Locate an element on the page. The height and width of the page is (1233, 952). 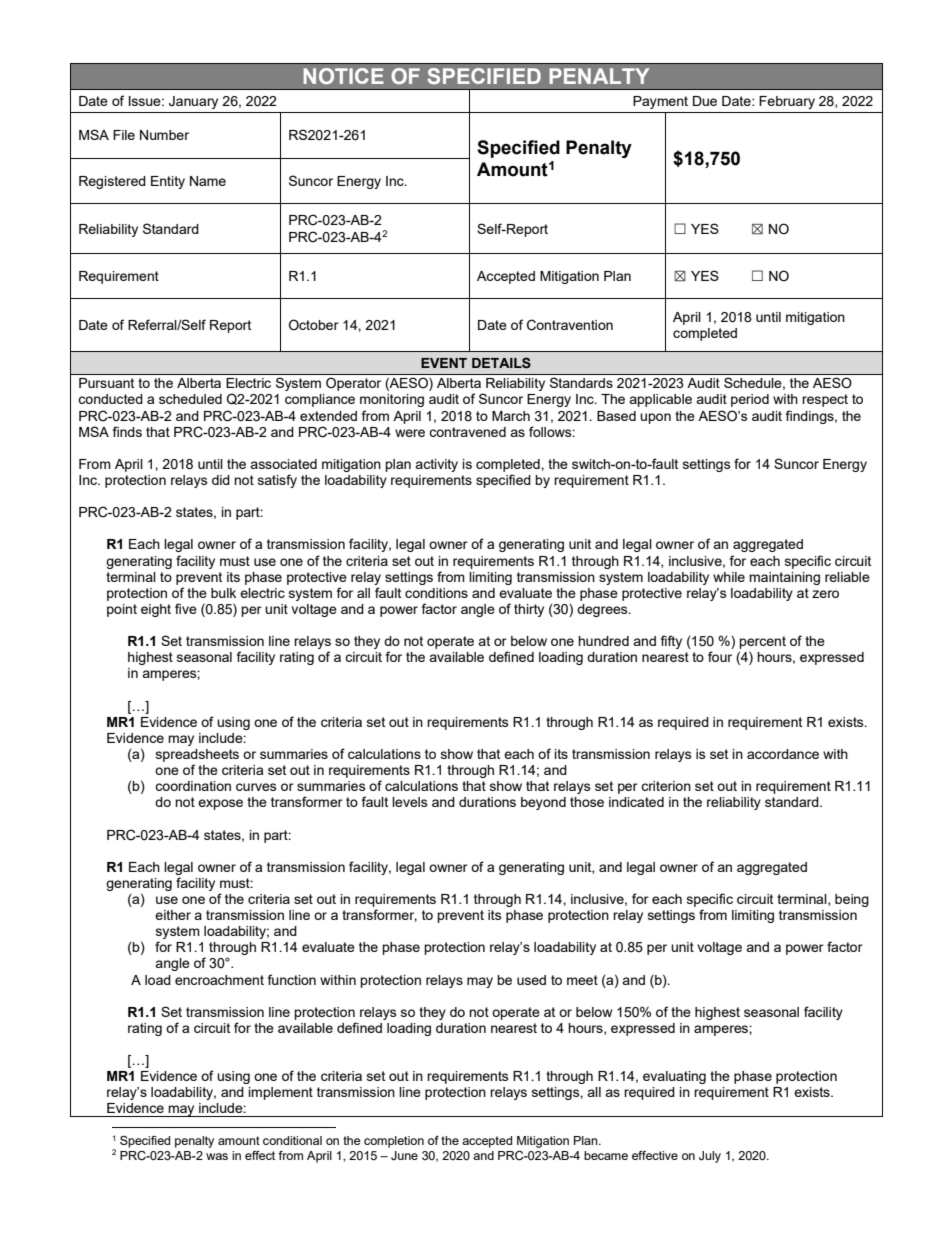
Pursuant is located at coordinates (106, 383).
